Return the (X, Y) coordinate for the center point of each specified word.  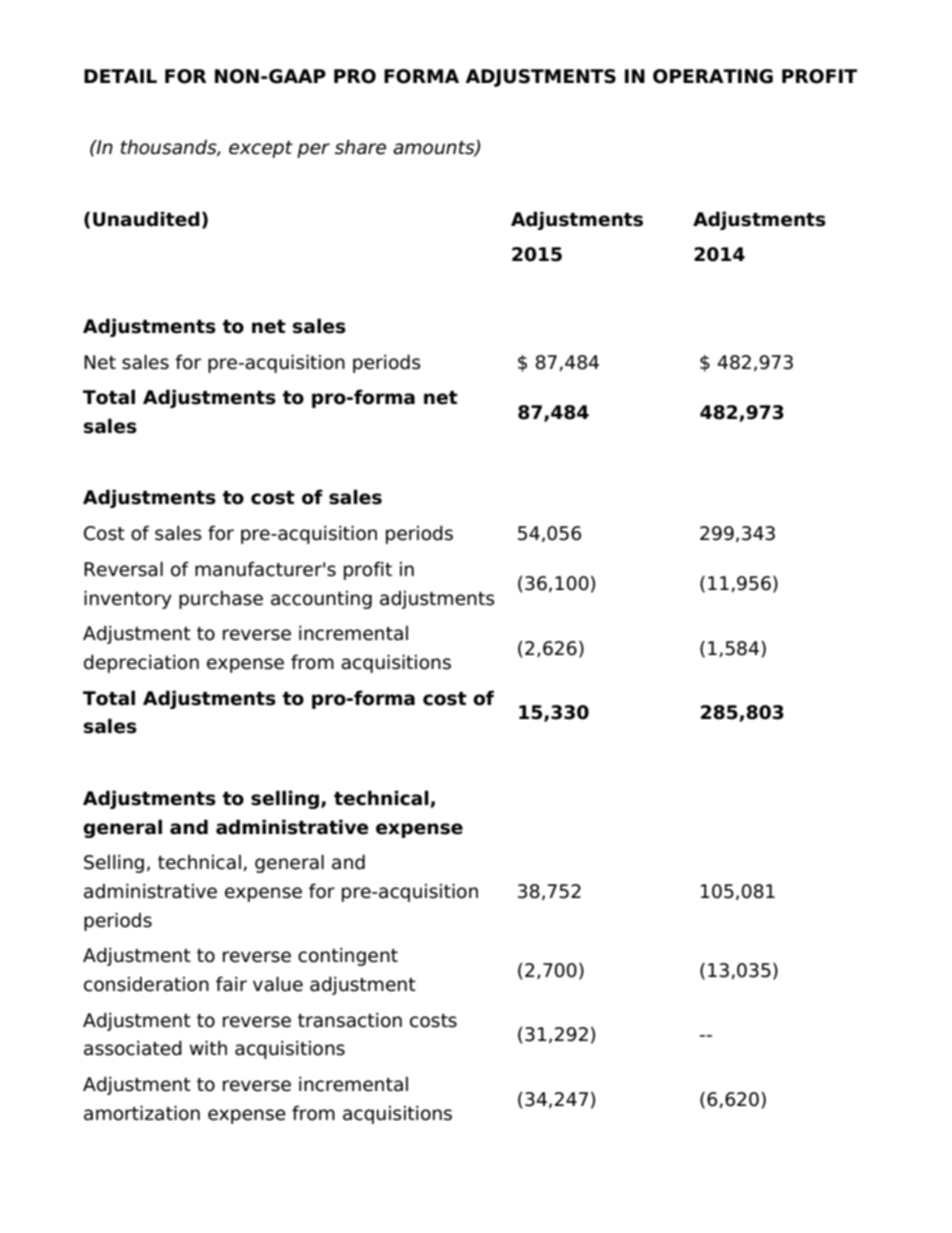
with (208, 1047)
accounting (321, 600)
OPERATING (713, 76)
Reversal (123, 569)
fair (231, 984)
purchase (221, 600)
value (278, 984)
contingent (348, 956)
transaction (350, 1020)
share (360, 147)
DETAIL (120, 76)
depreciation (141, 663)
